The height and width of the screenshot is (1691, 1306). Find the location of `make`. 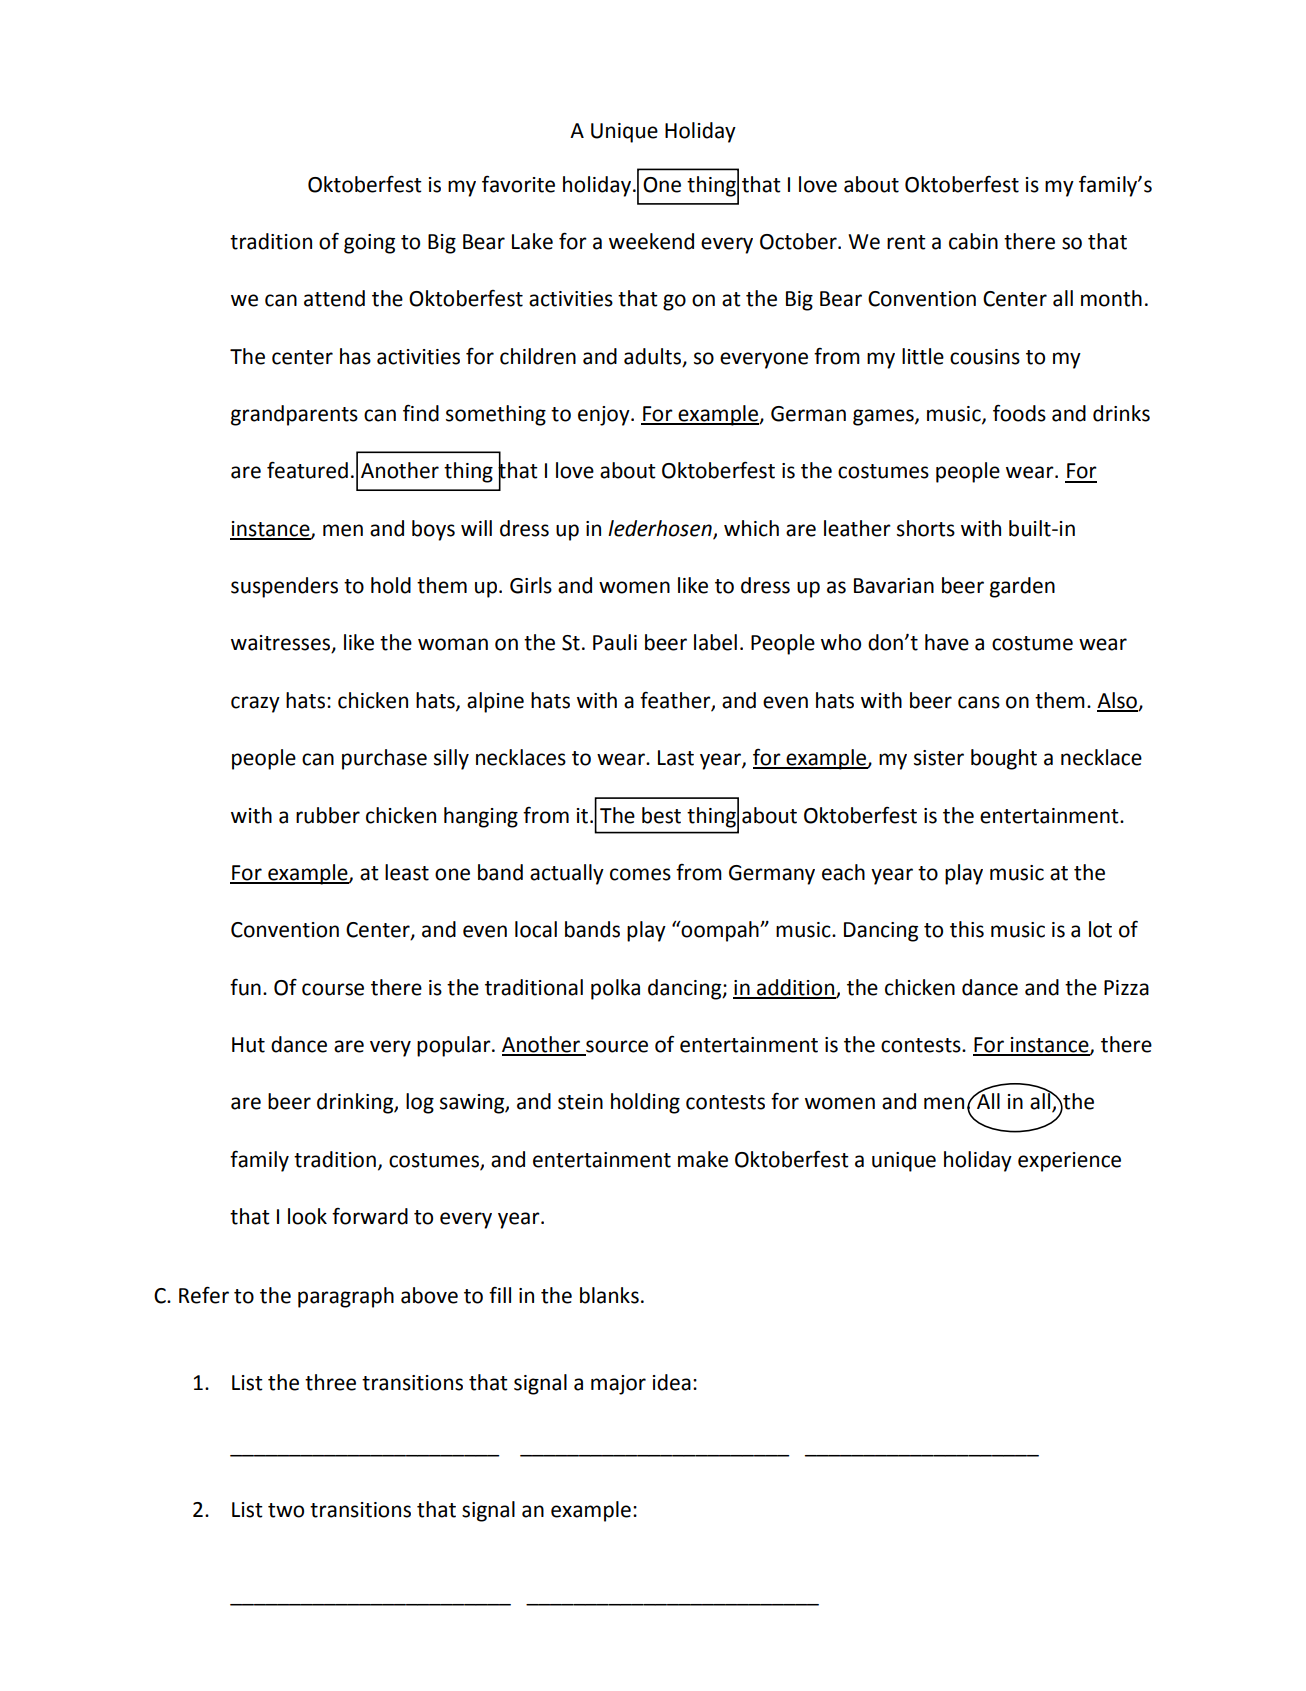

make is located at coordinates (703, 1159).
